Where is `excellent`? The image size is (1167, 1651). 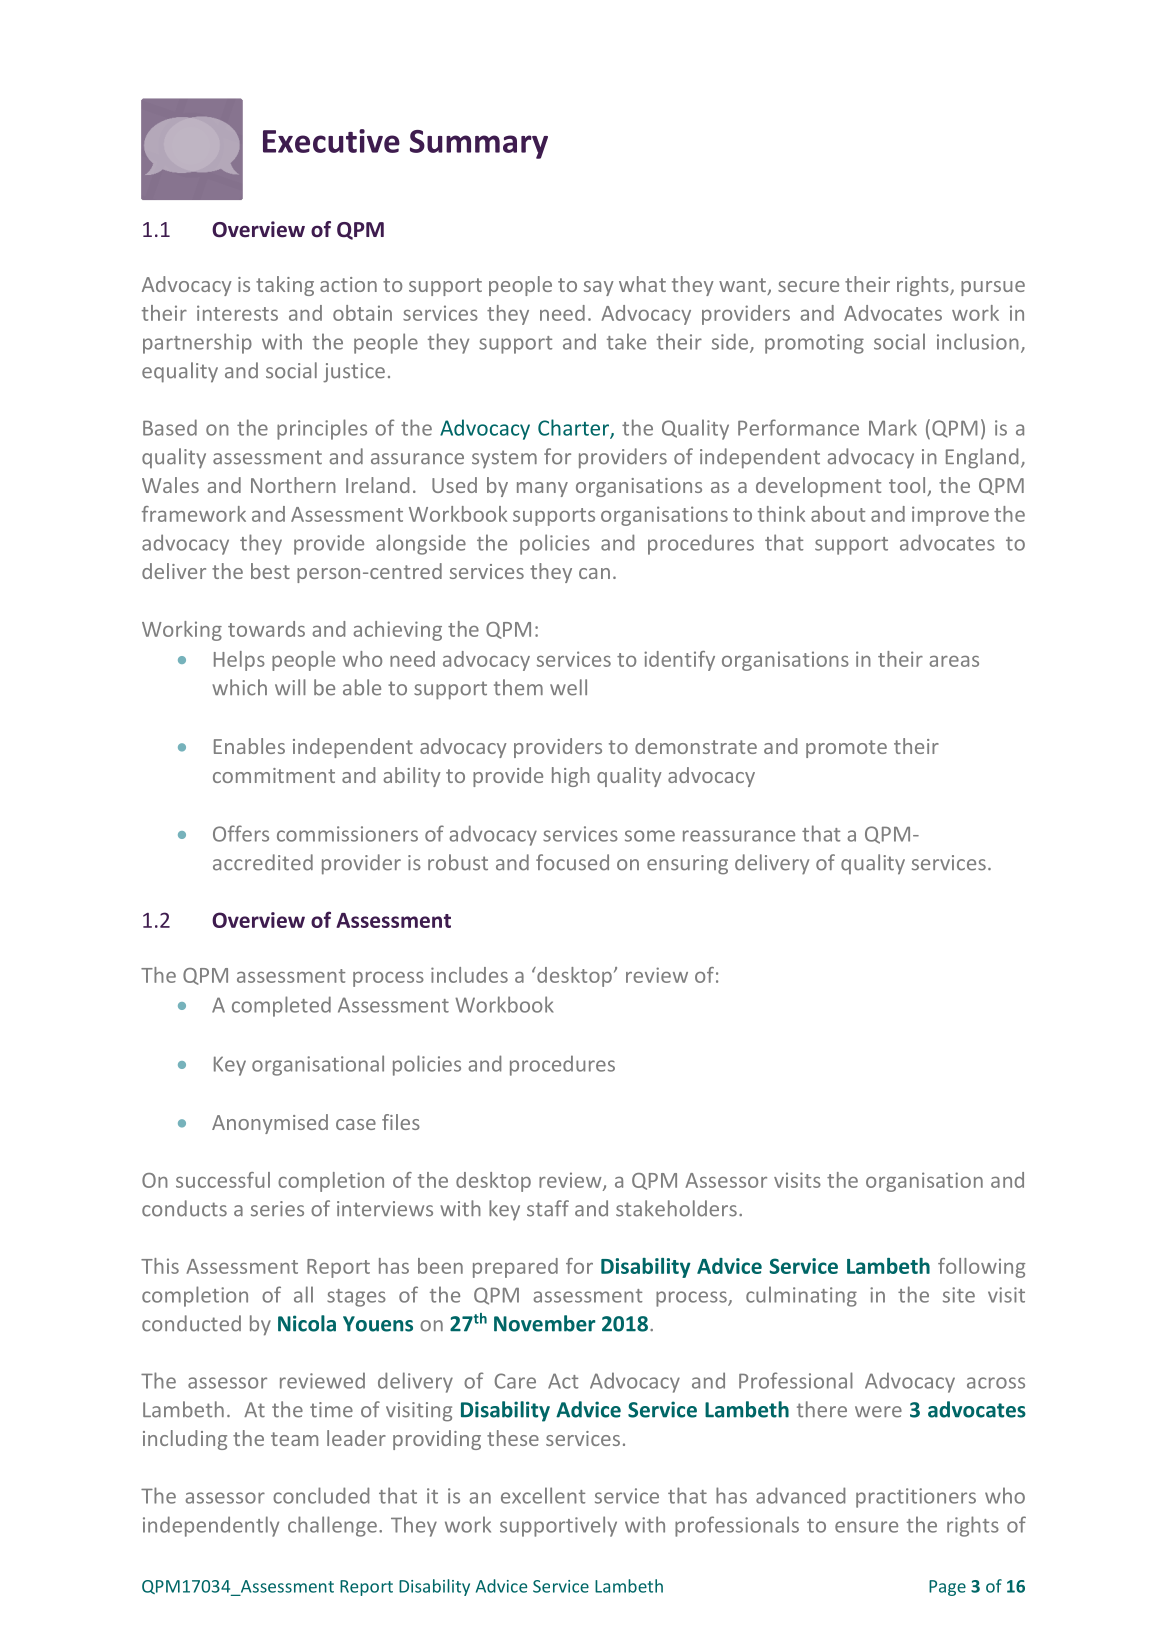
excellent is located at coordinates (543, 1495).
